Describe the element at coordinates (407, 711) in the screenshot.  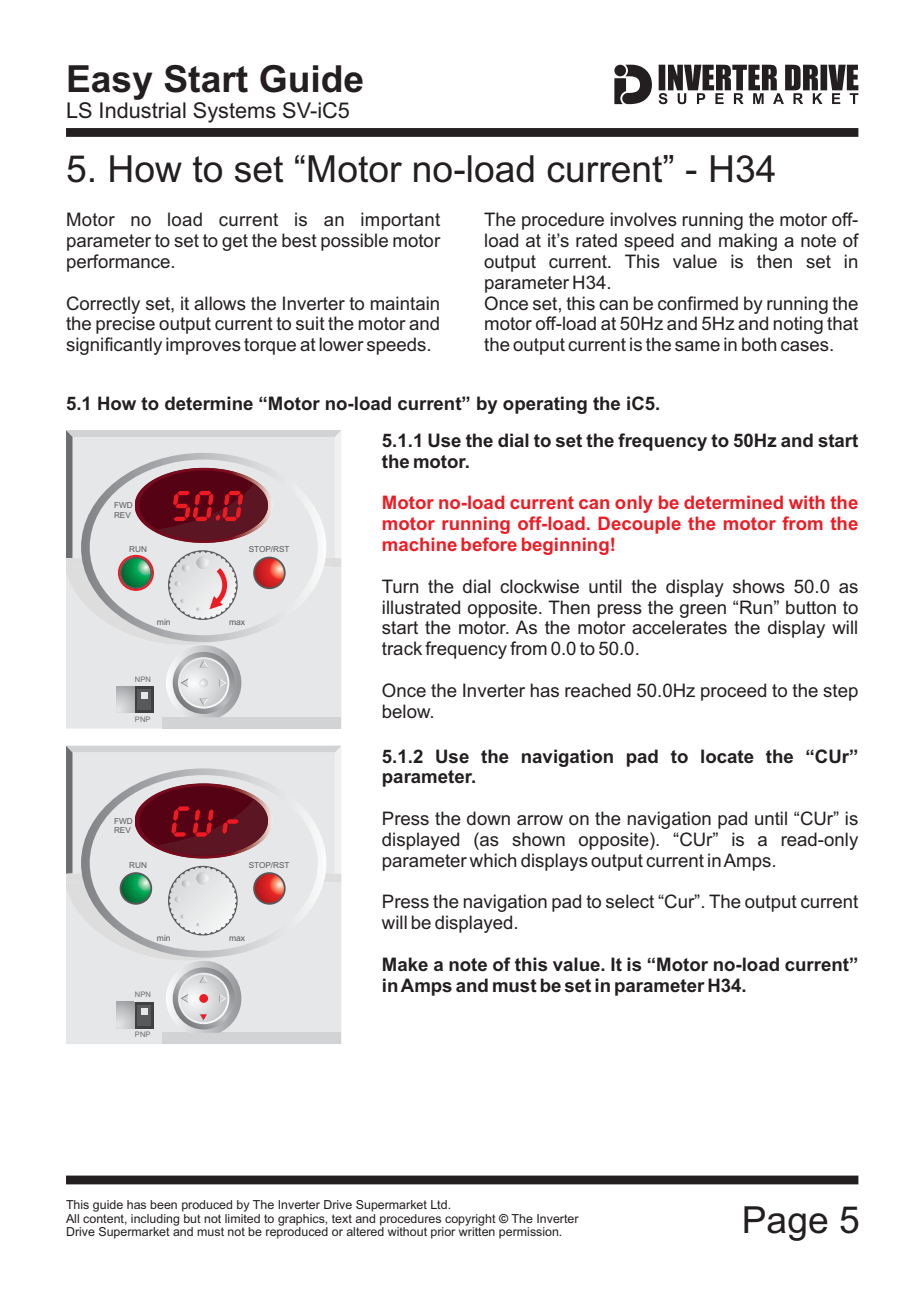
I see `below` at that location.
